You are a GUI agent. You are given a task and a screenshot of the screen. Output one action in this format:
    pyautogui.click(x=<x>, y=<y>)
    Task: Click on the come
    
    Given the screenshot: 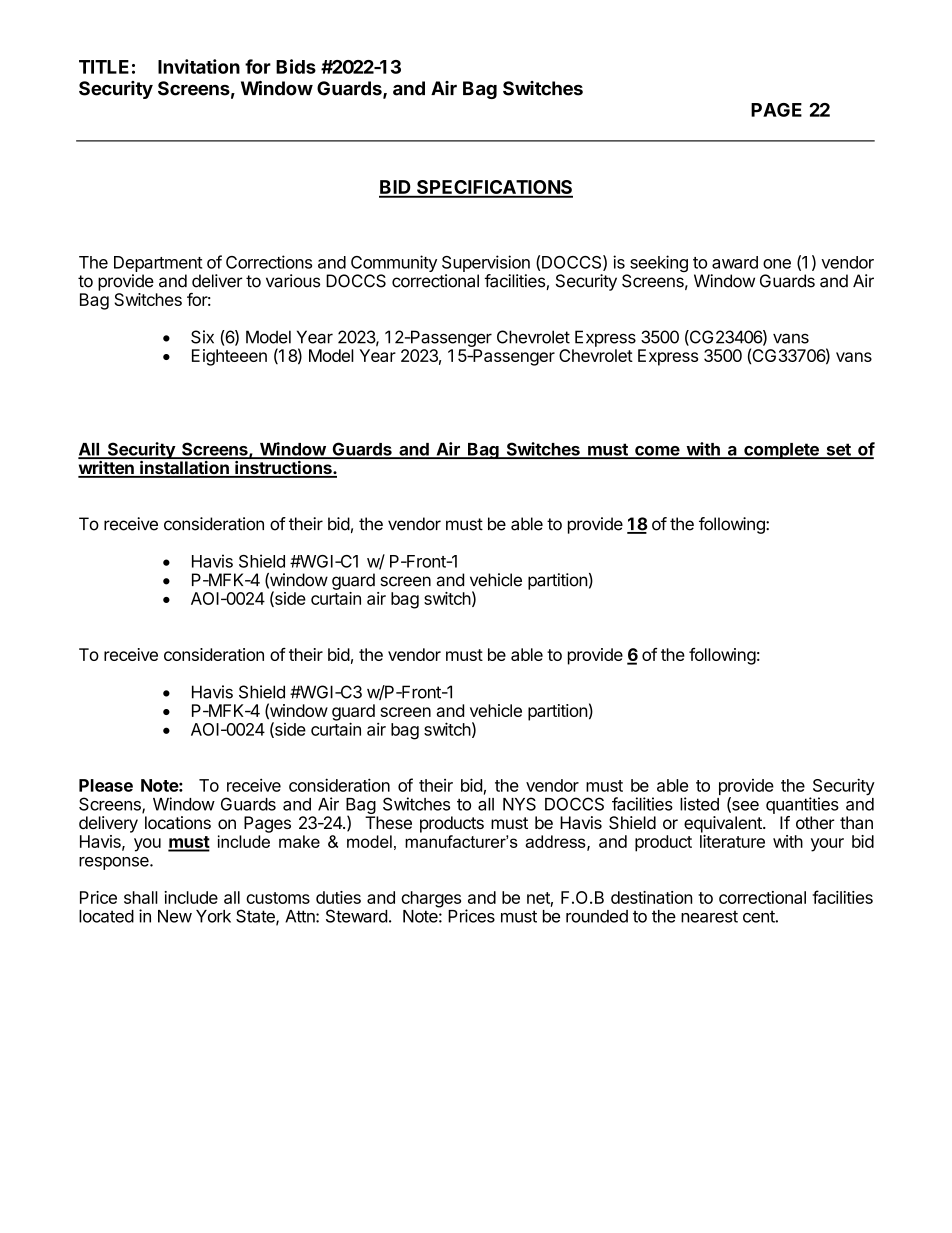 What is the action you would take?
    pyautogui.click(x=657, y=452)
